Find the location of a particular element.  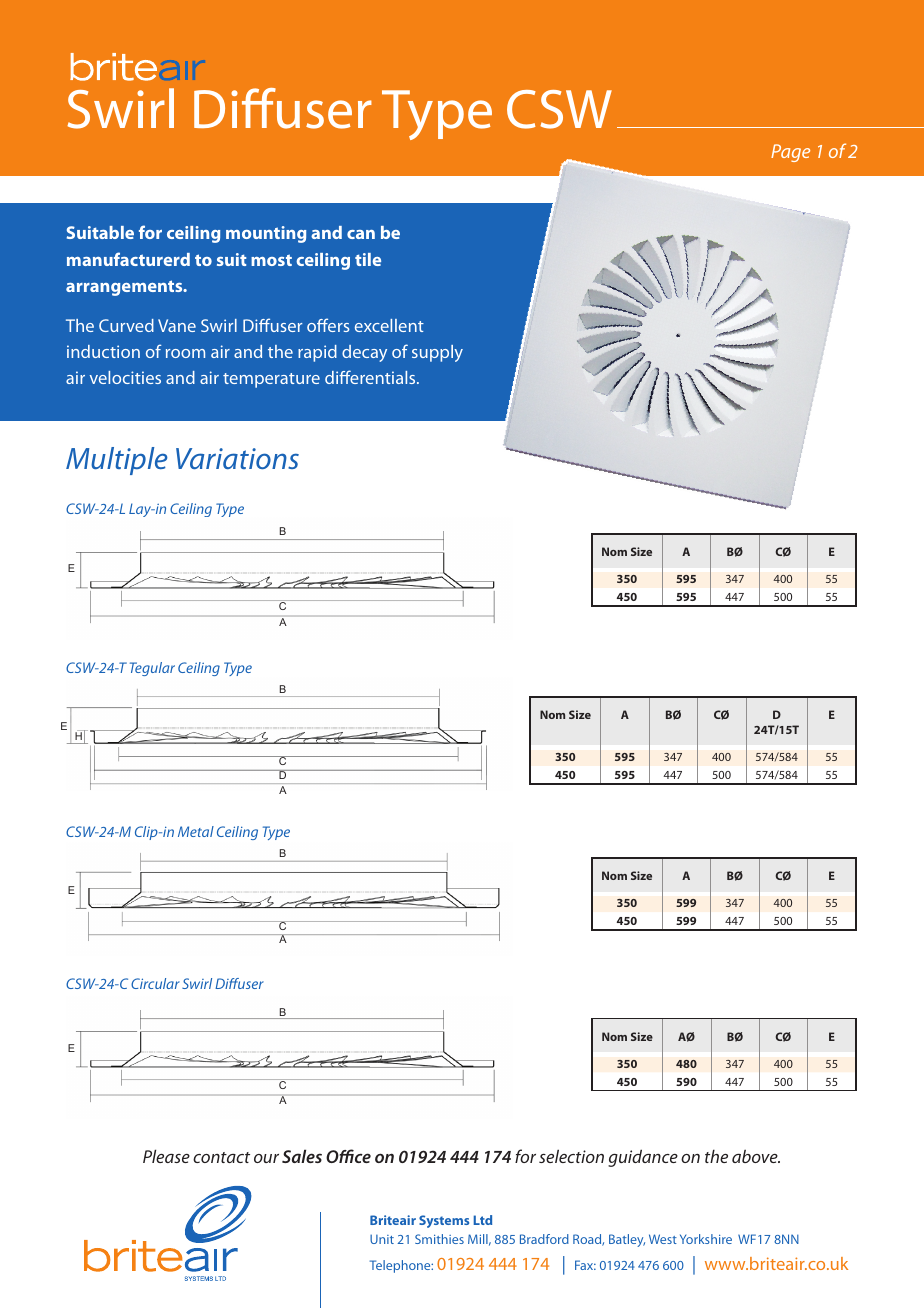

Variations is located at coordinates (237, 458).
